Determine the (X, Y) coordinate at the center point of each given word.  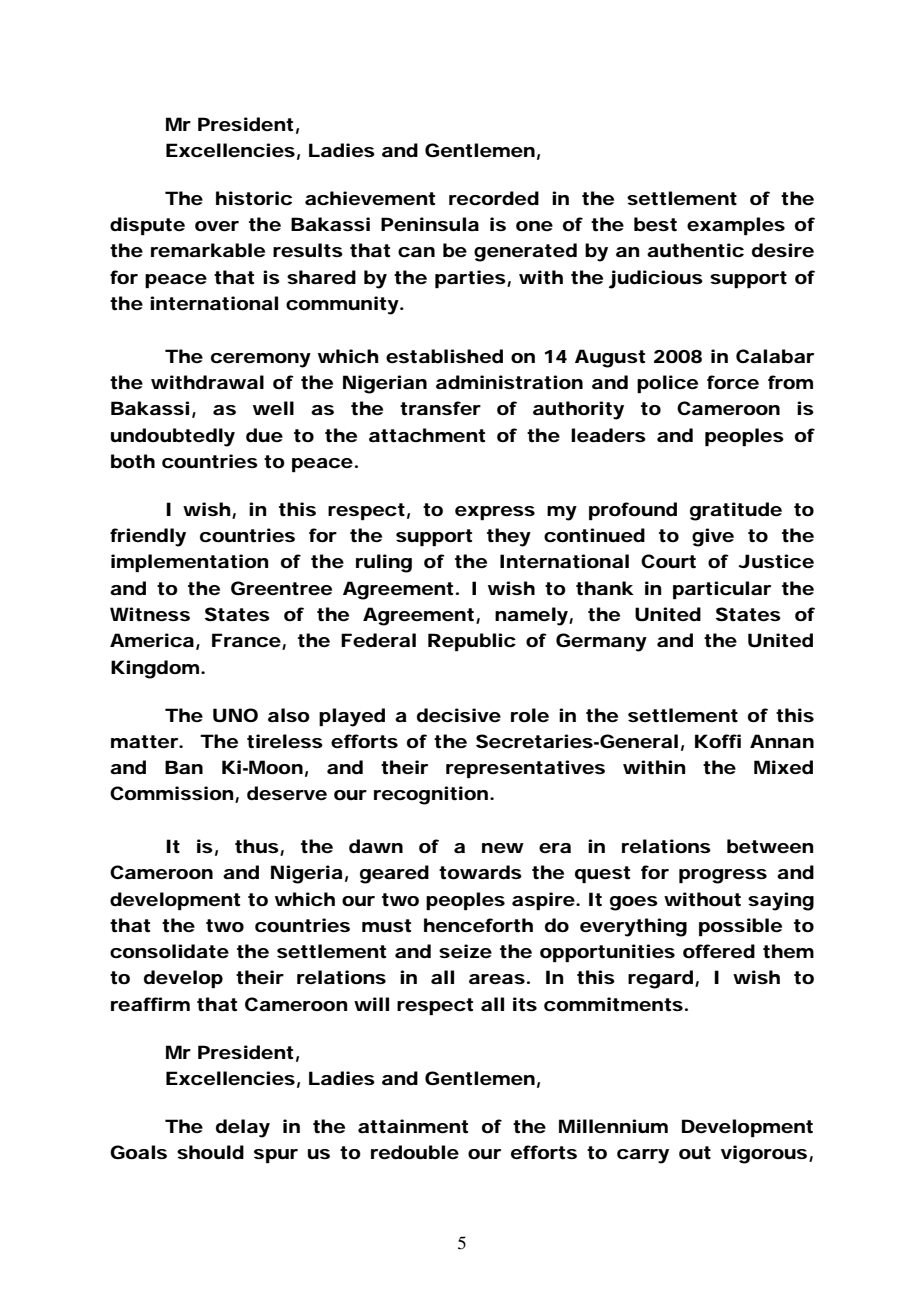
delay (243, 1128)
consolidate (169, 951)
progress (723, 876)
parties (470, 279)
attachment (427, 435)
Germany (601, 642)
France (246, 640)
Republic (472, 642)
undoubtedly (173, 437)
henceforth (478, 925)
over (217, 226)
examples (736, 226)
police (667, 384)
